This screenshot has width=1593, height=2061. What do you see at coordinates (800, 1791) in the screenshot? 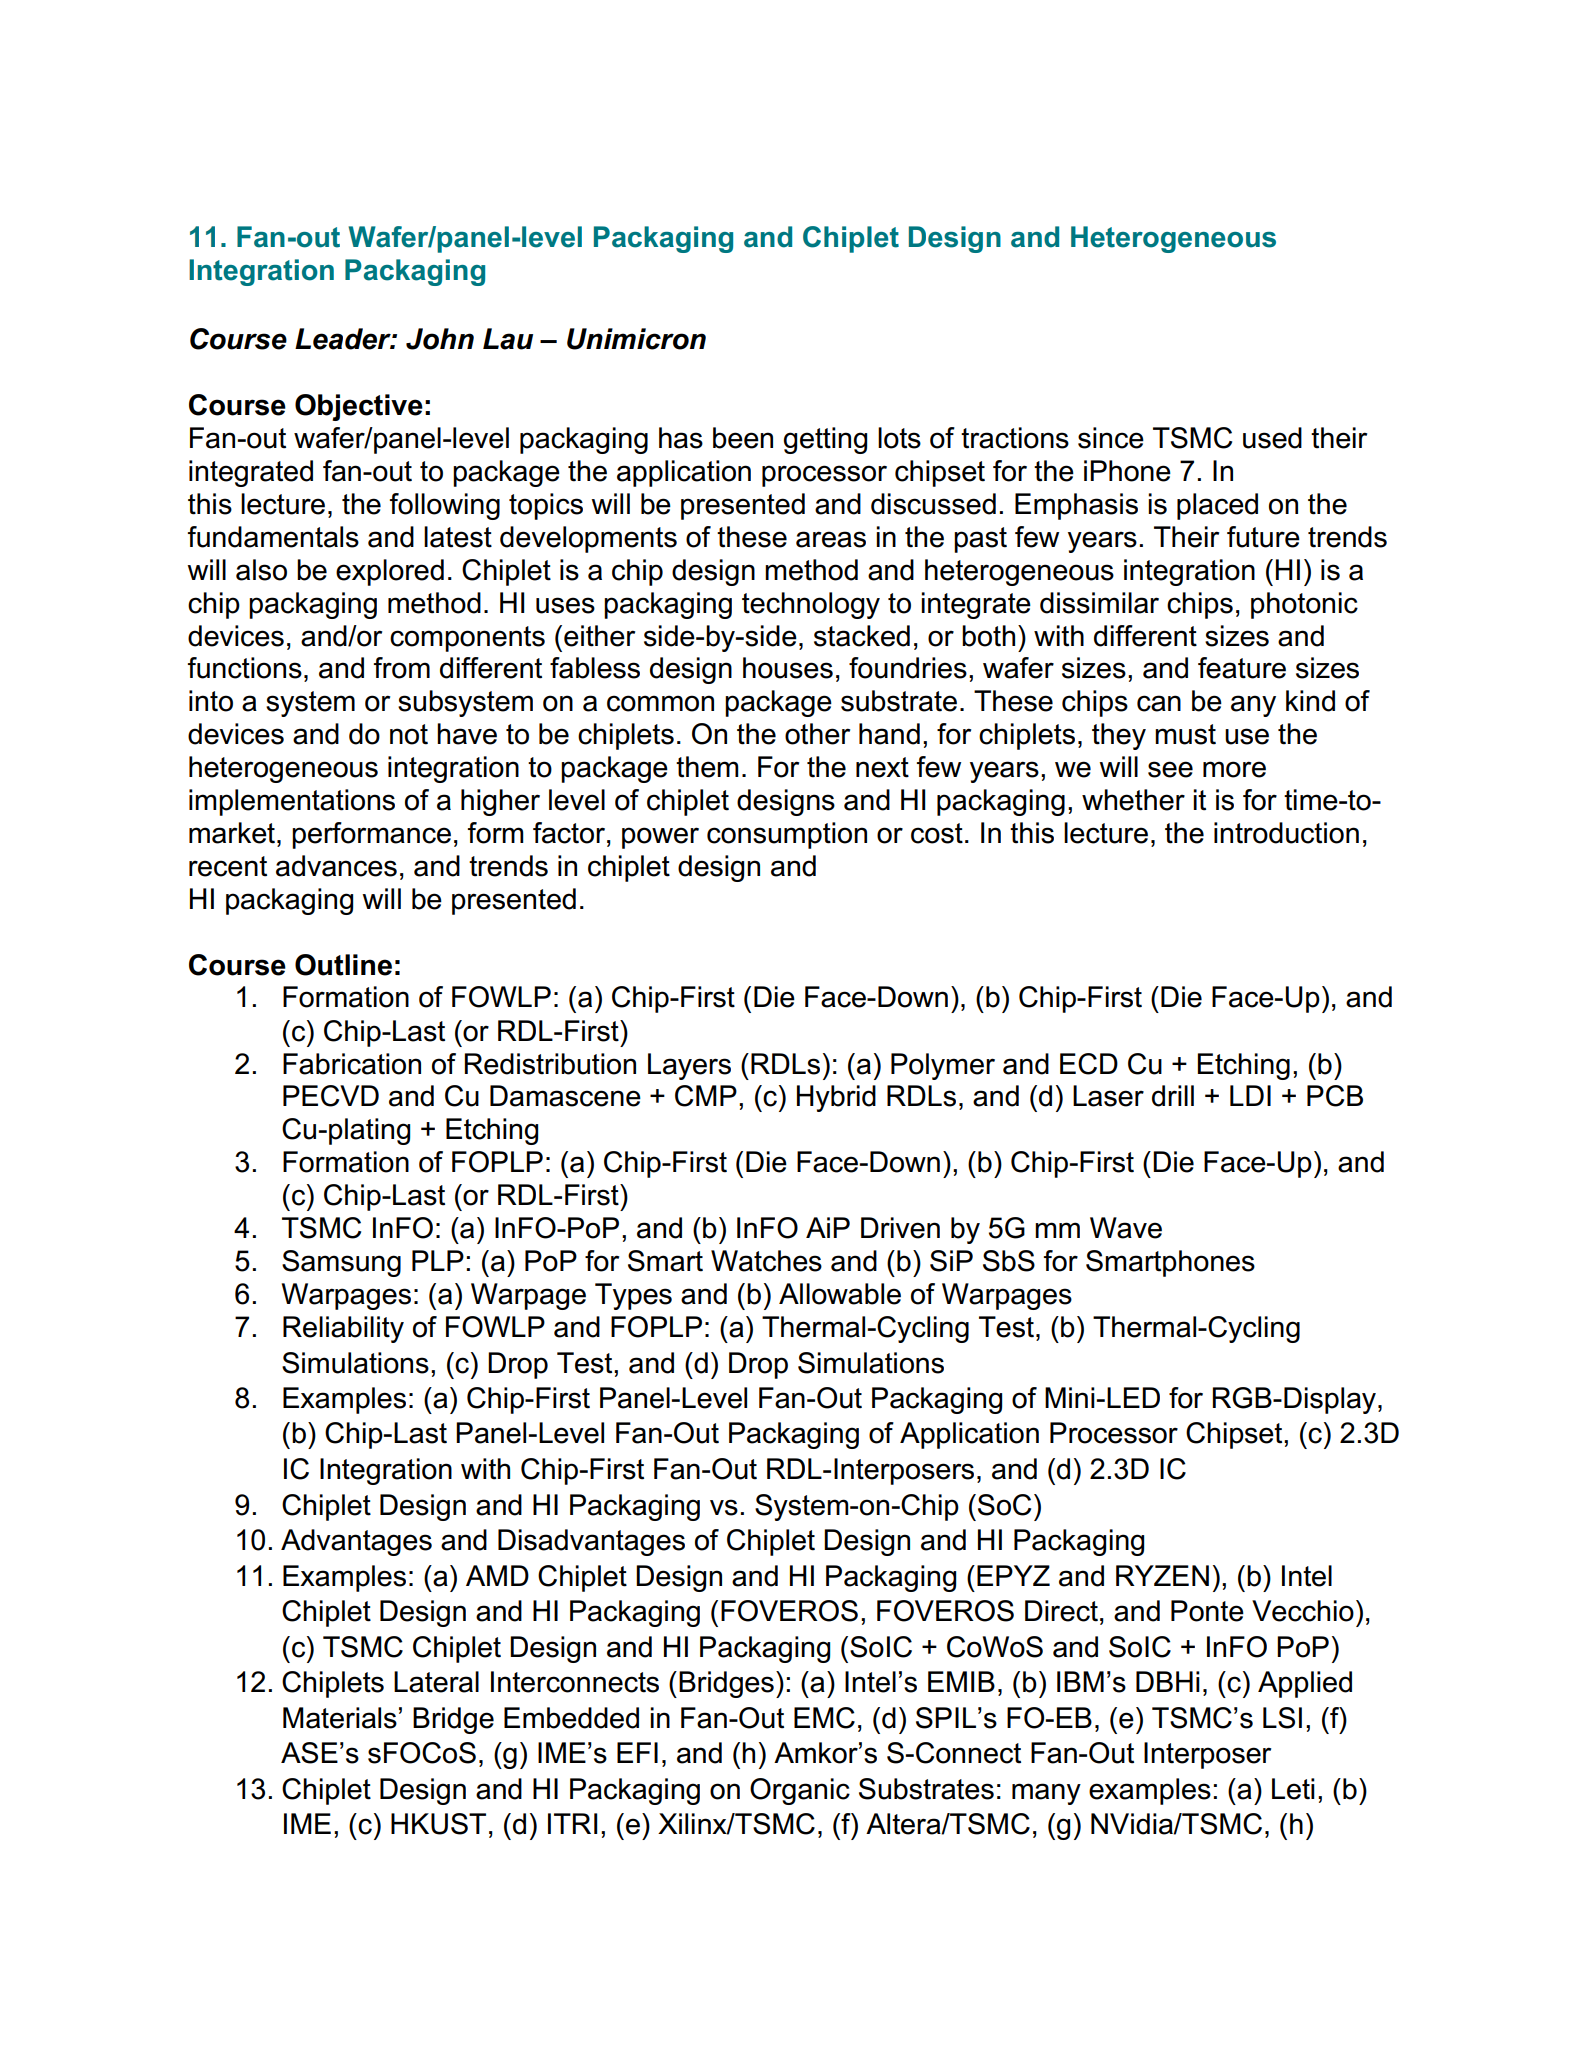
I see `Organic` at bounding box center [800, 1791].
